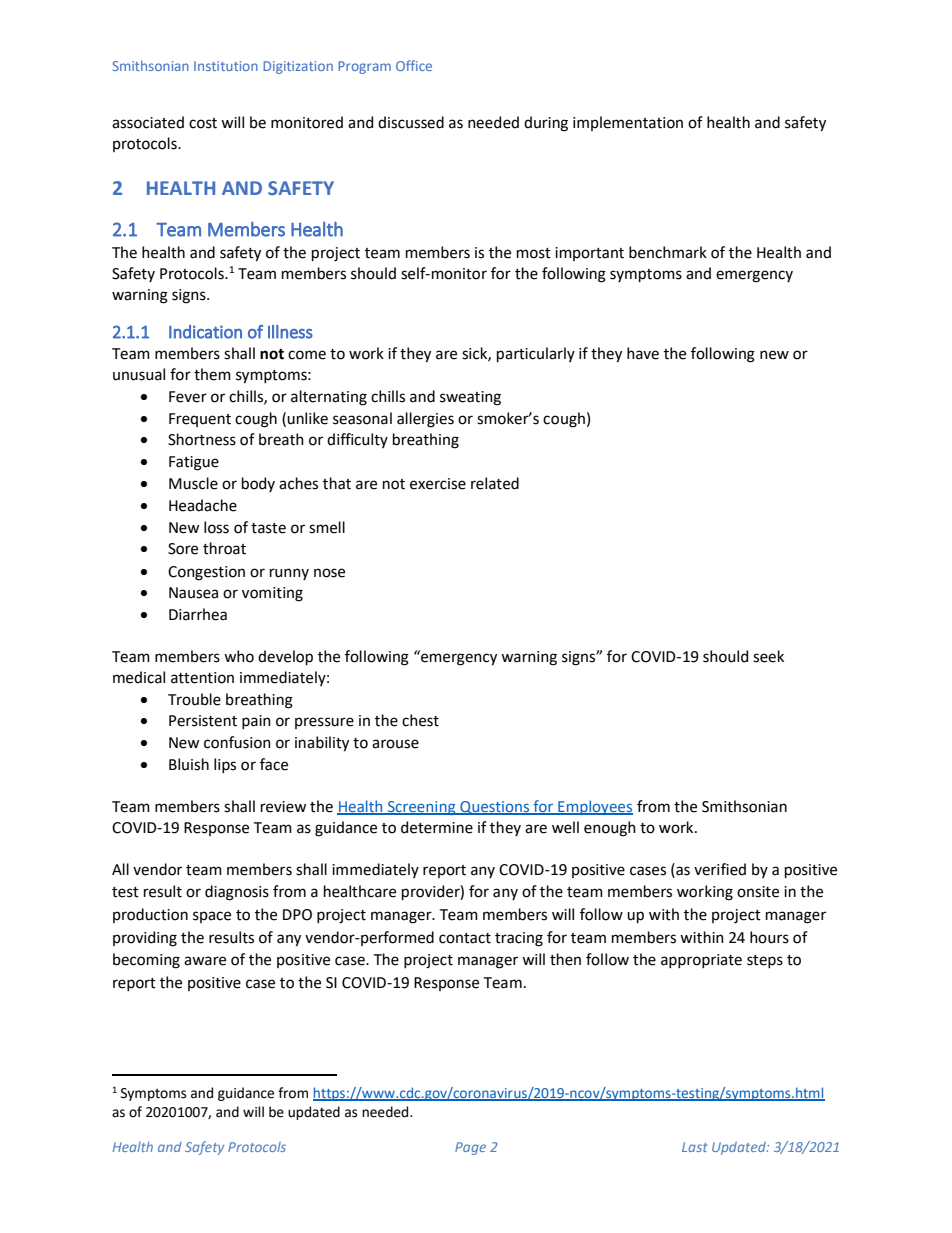  I want to click on diagnosis, so click(237, 893).
